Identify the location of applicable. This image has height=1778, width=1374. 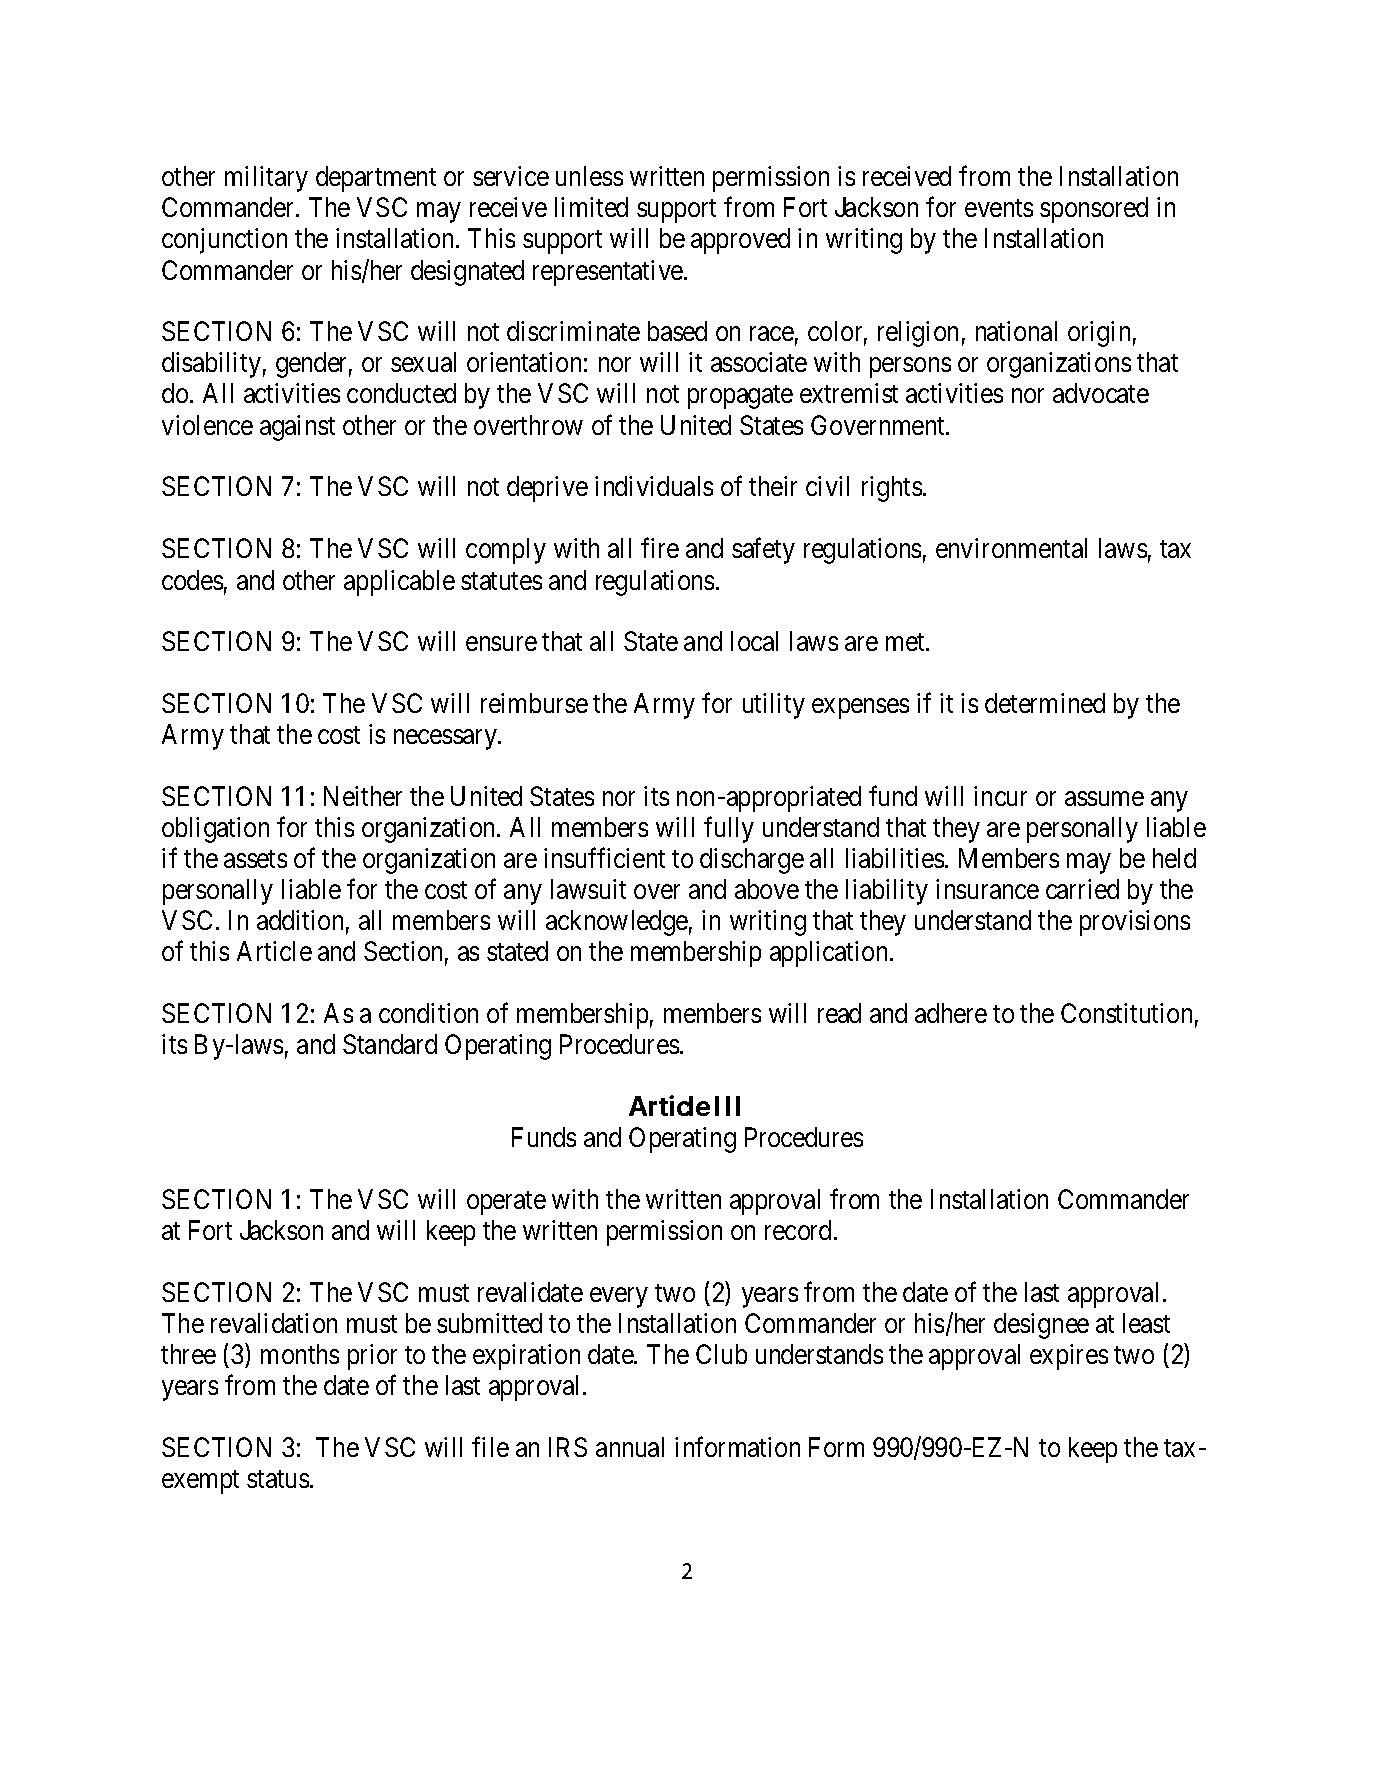
(399, 583).
